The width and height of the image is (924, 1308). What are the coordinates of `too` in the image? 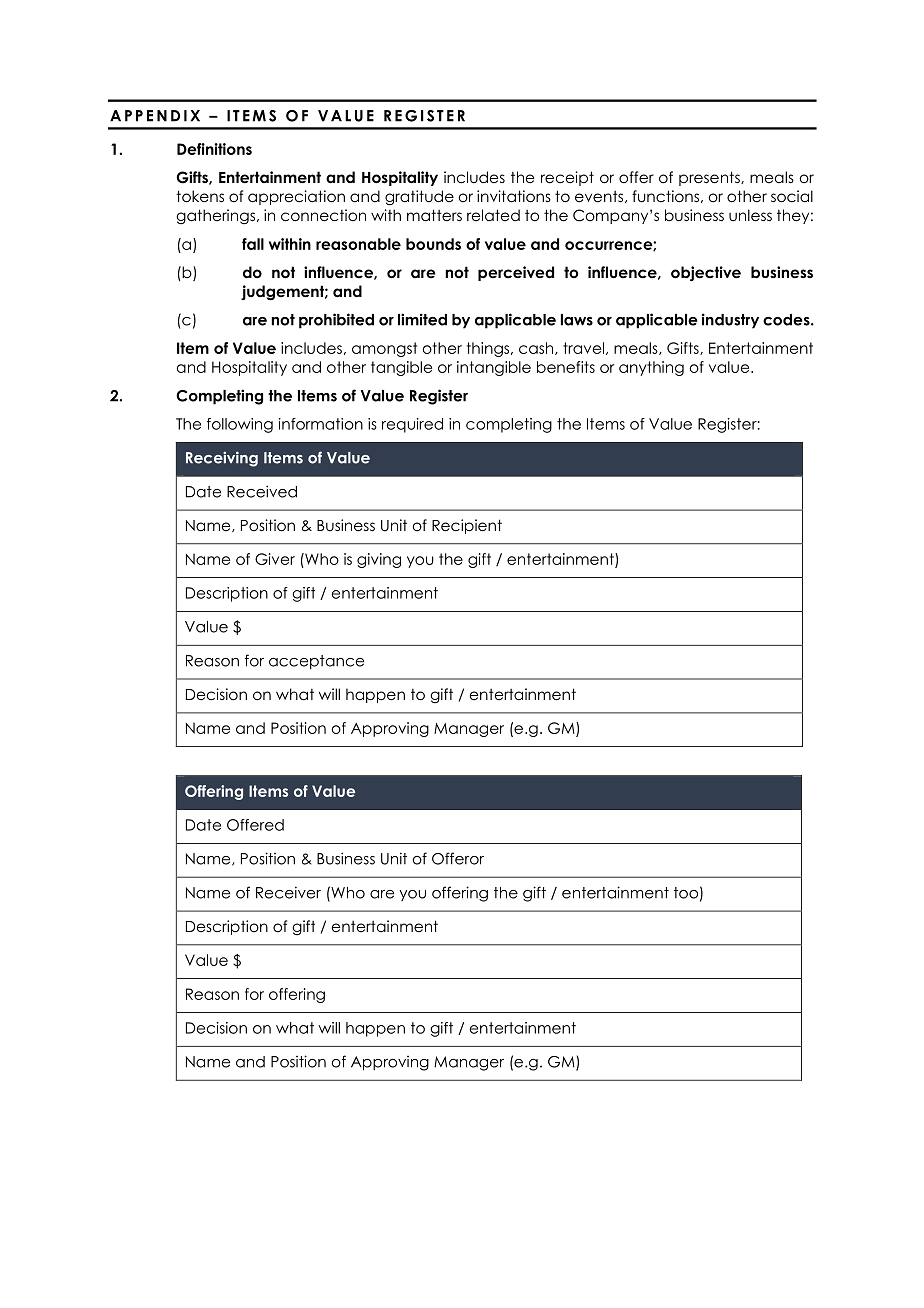 It's located at (686, 893).
